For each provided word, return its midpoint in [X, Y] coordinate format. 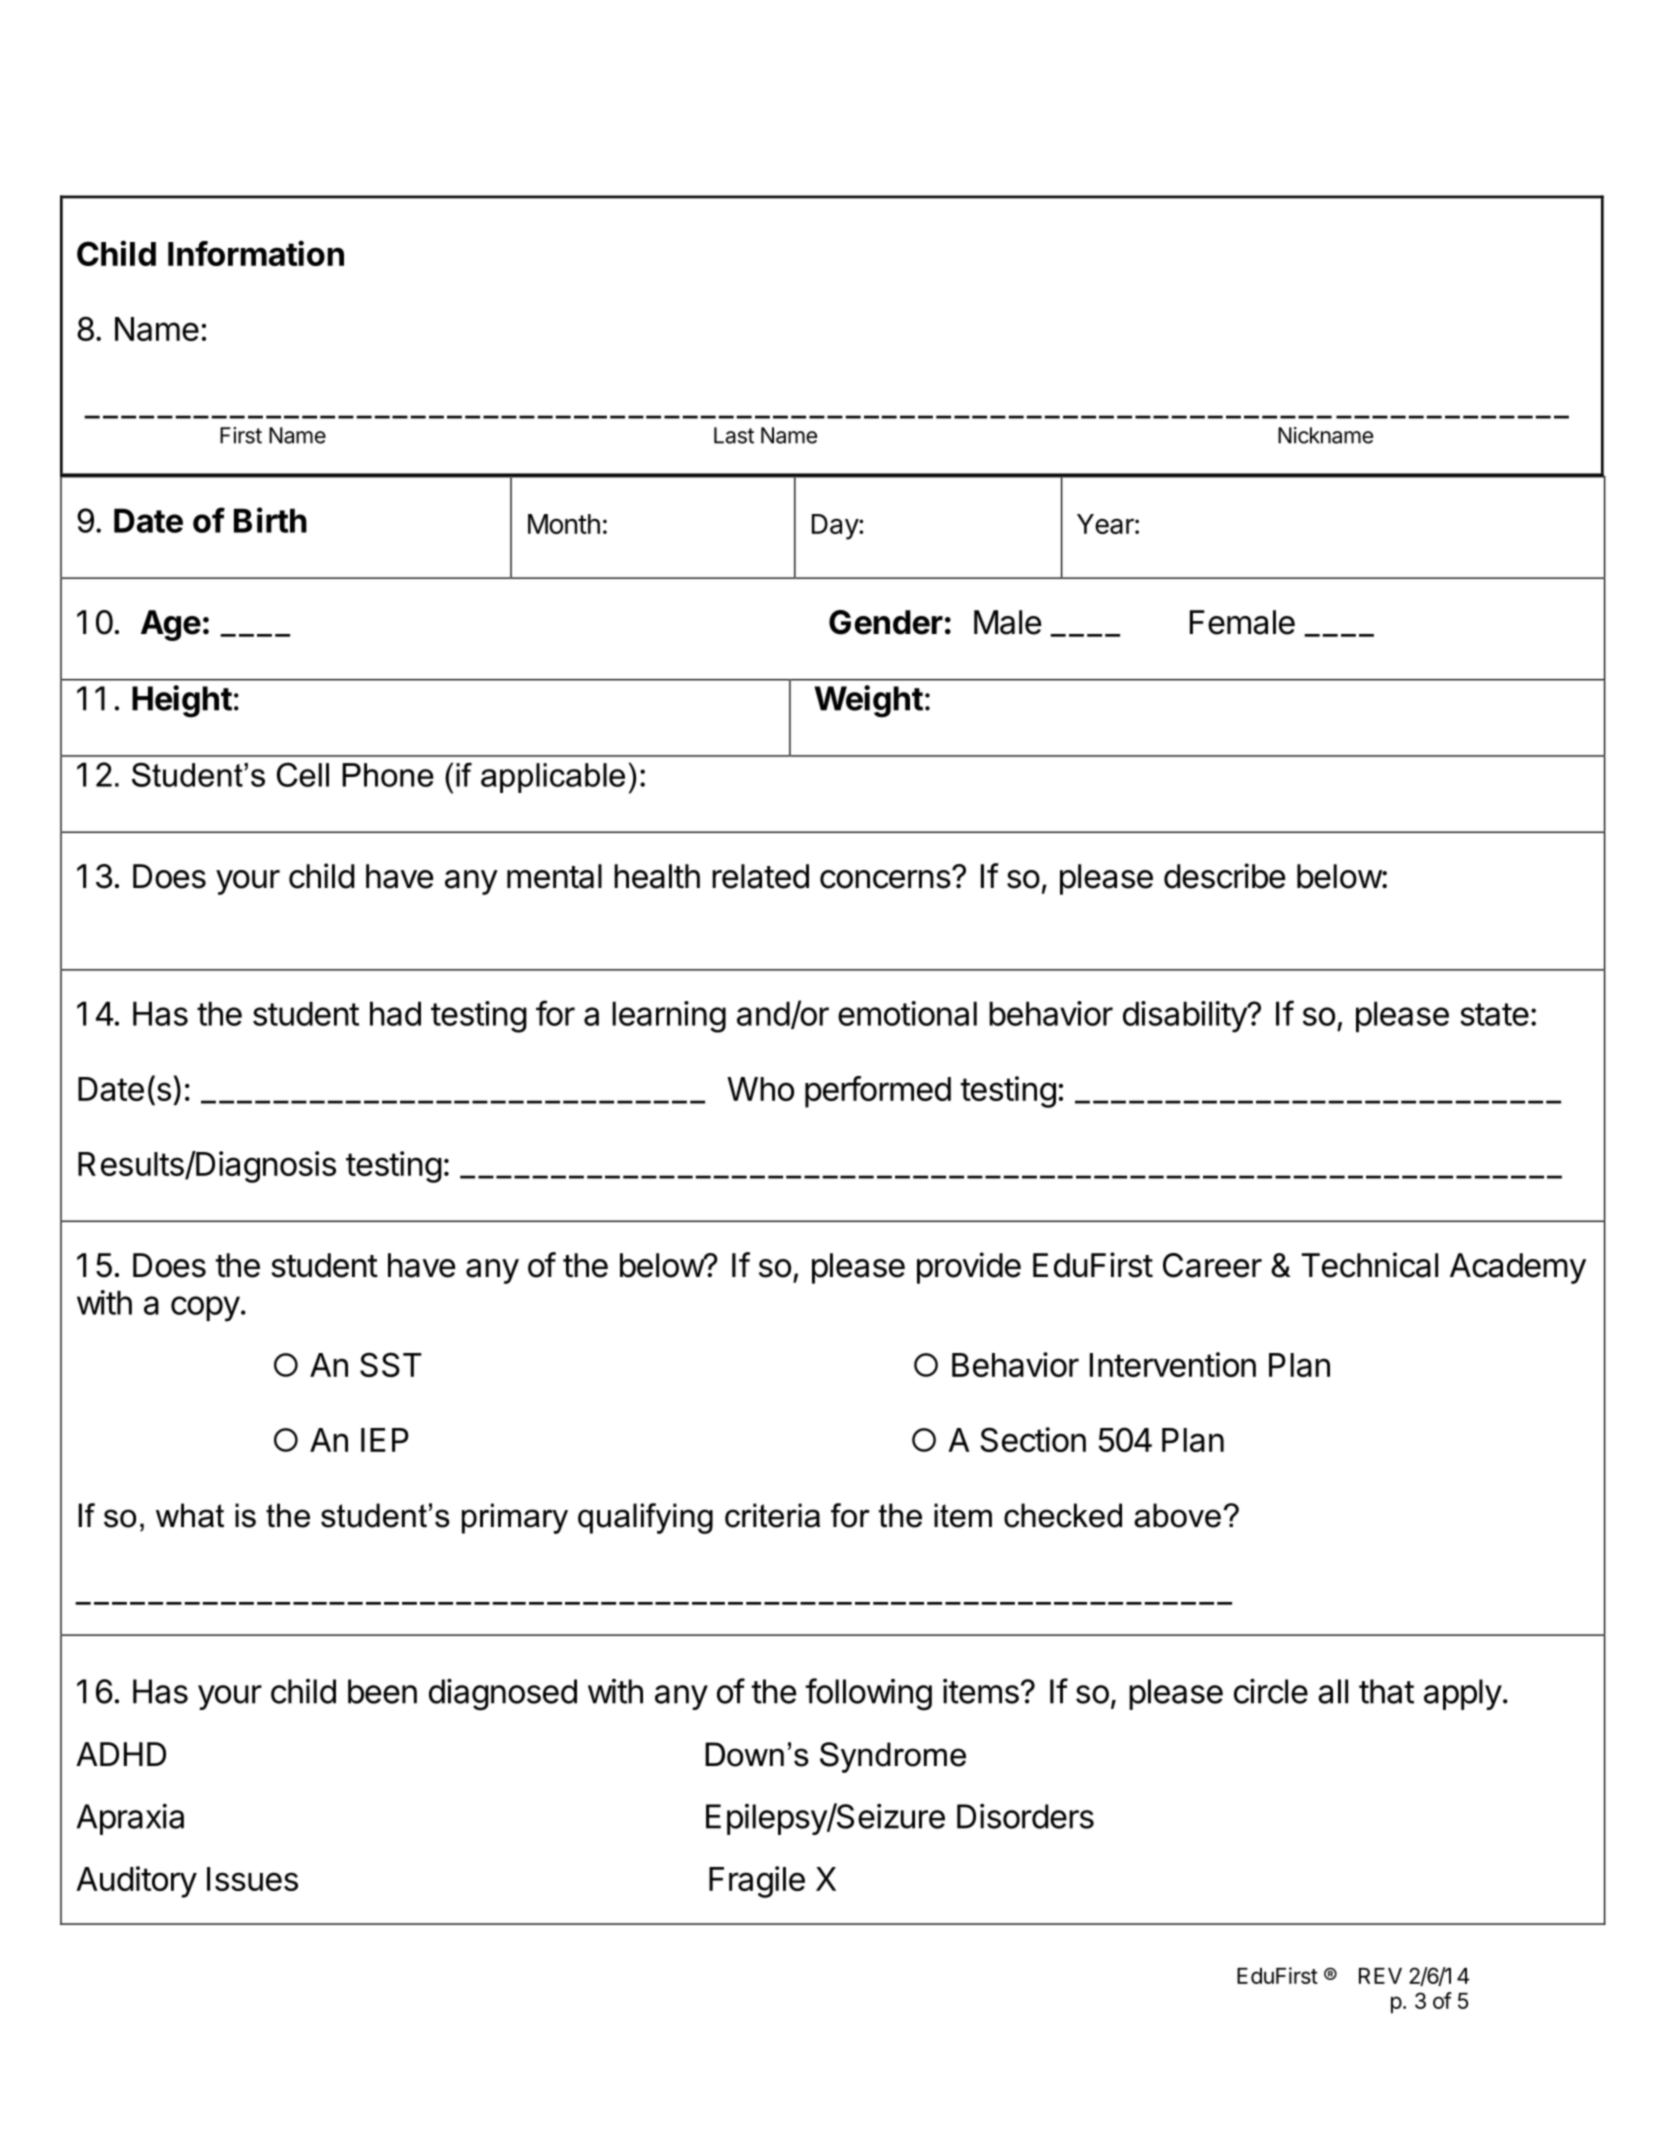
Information [256, 253]
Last [734, 435]
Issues [252, 1879]
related [760, 876]
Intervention [1173, 1364]
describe [1224, 876]
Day [836, 527]
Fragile [757, 1882]
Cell [303, 774]
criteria [772, 1515]
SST [391, 1364]
